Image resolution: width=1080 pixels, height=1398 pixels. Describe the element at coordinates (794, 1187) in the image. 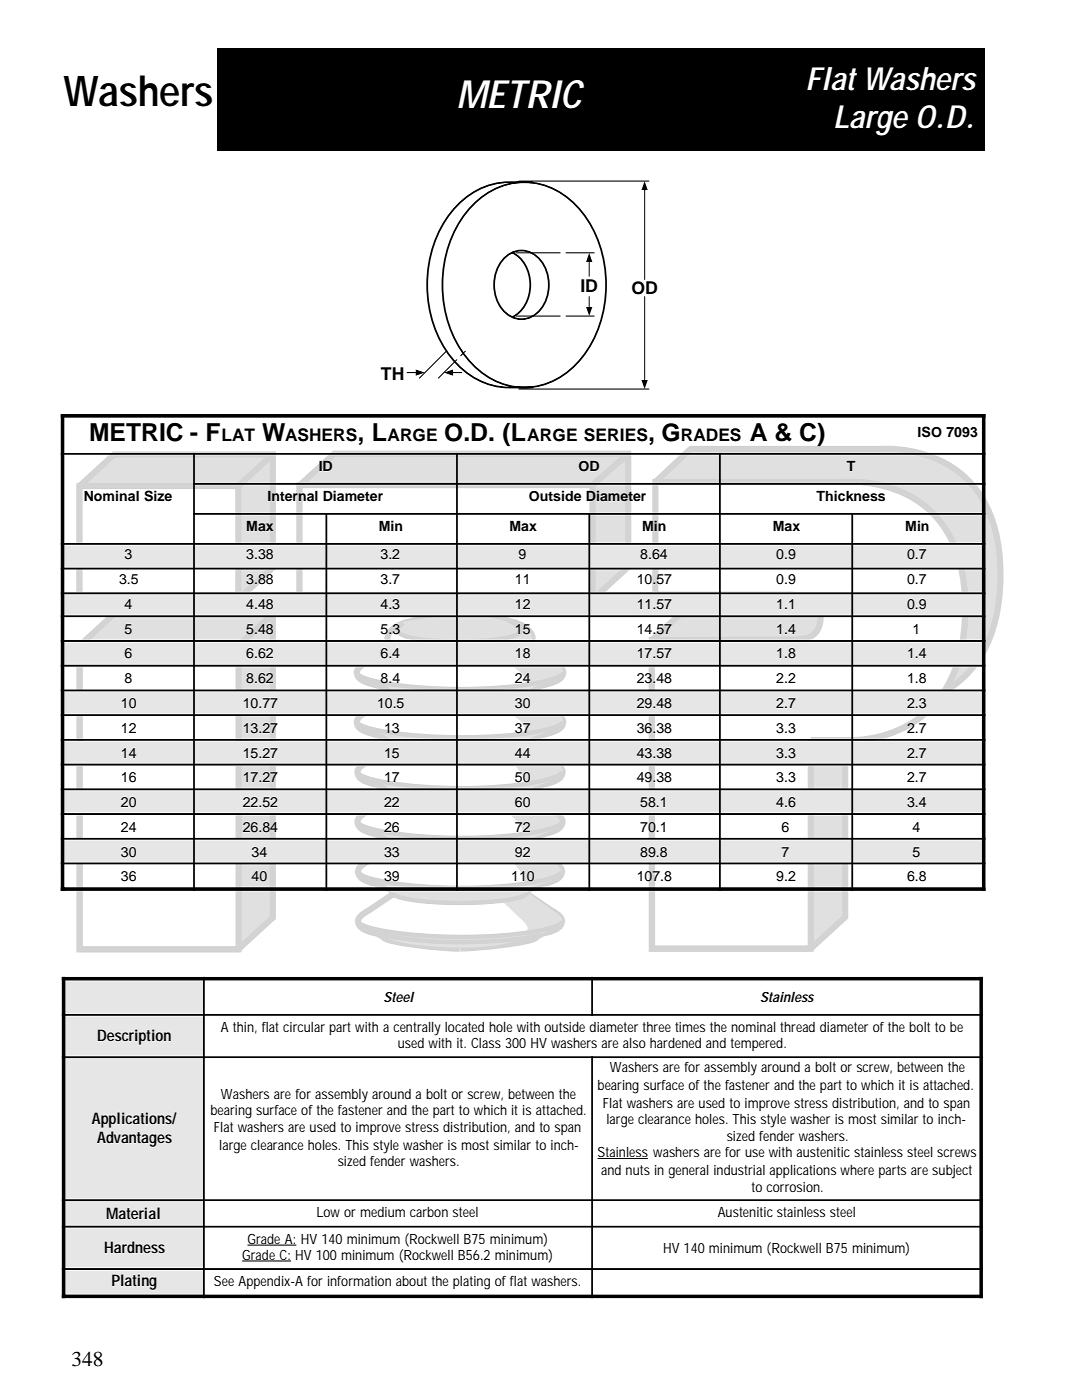

I see `corrosion` at that location.
